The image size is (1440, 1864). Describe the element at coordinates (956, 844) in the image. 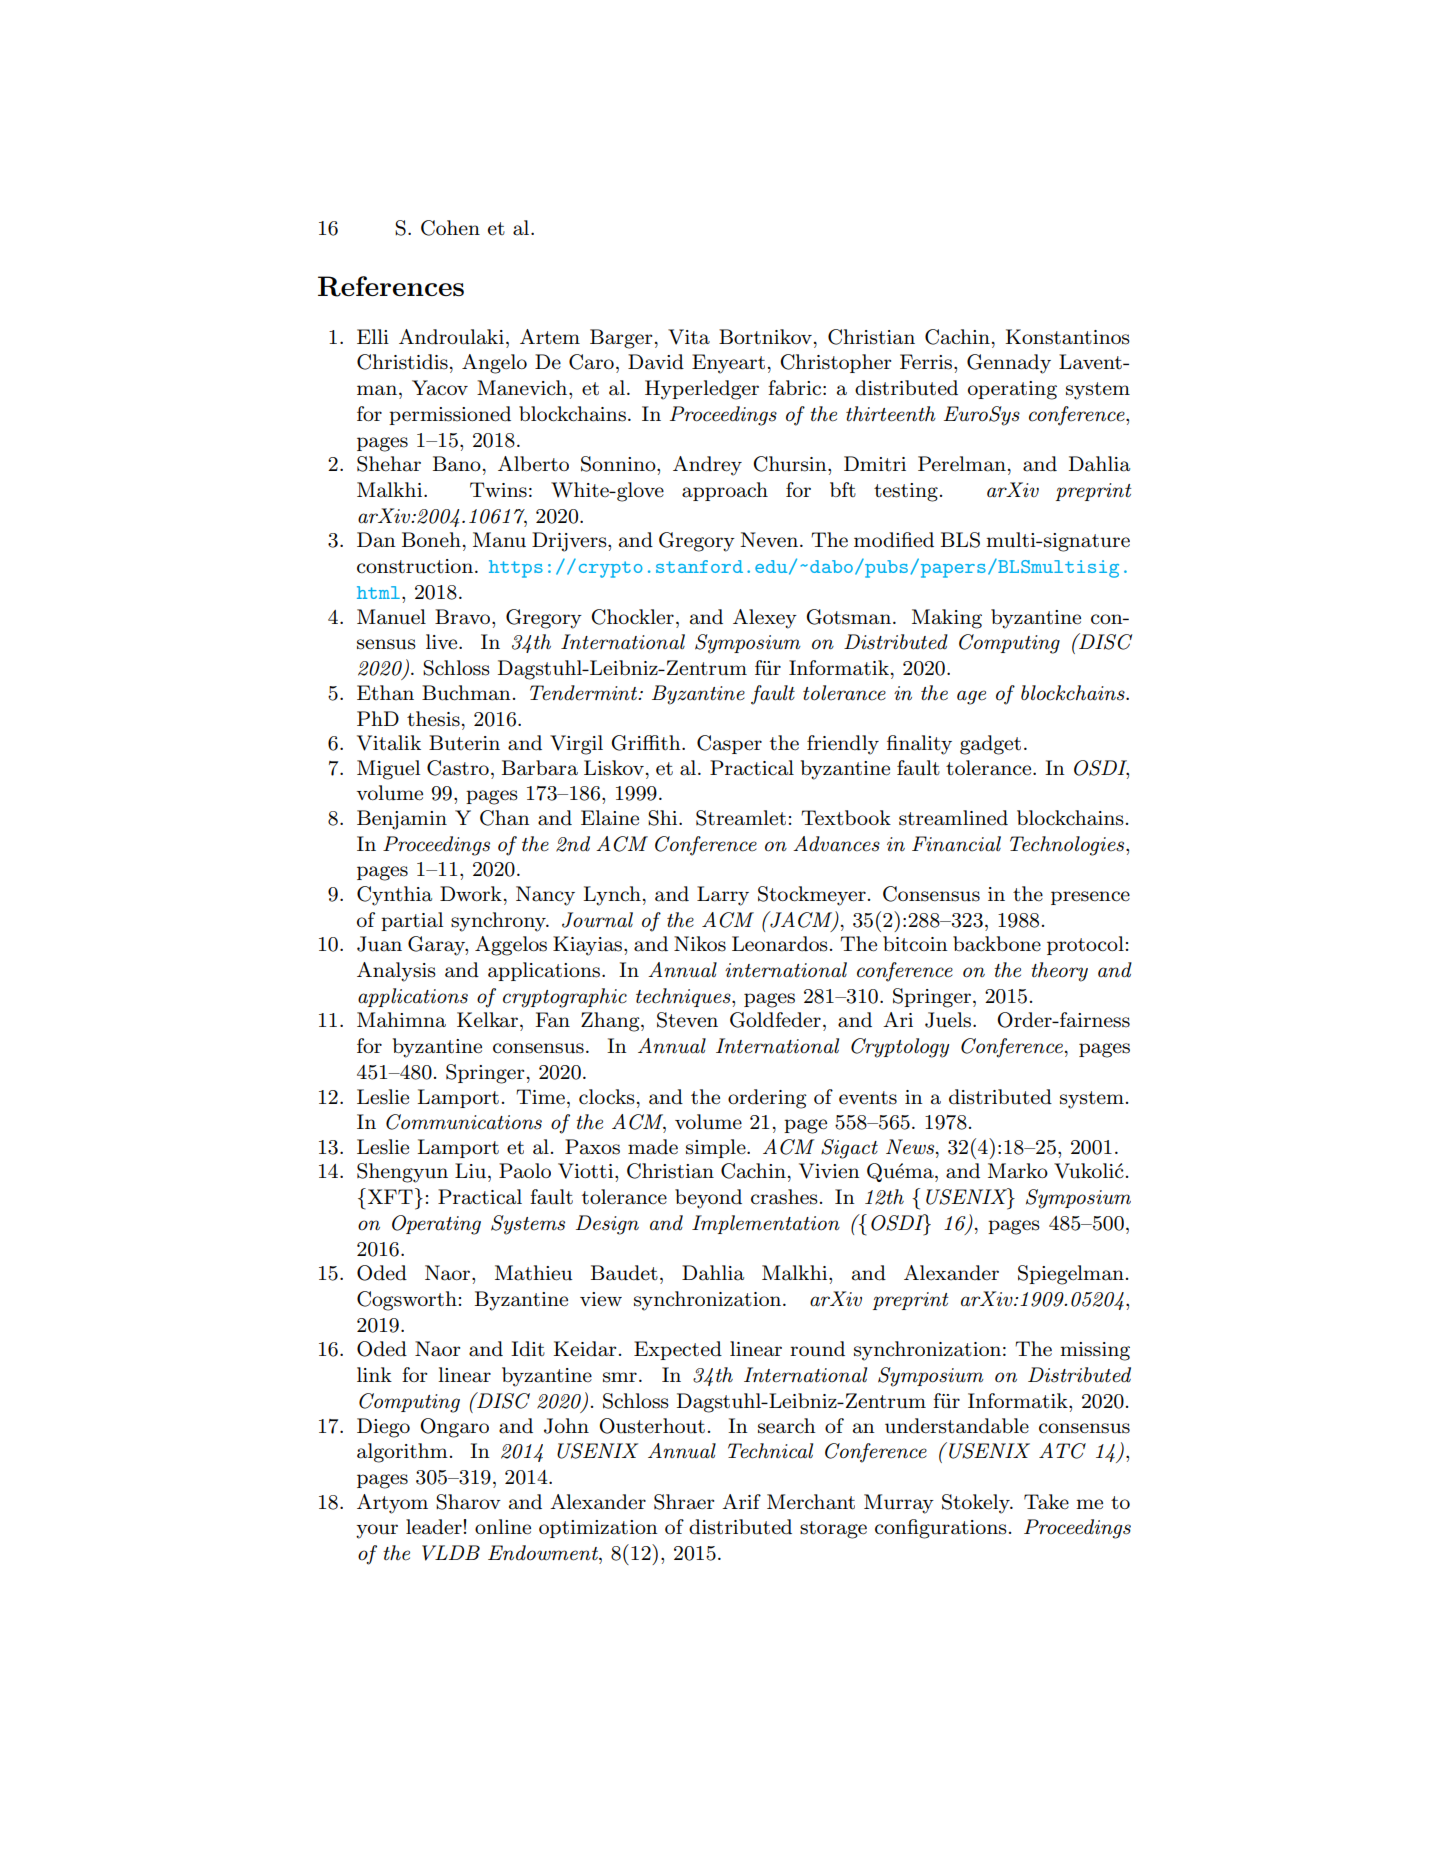

I see `Financial` at that location.
